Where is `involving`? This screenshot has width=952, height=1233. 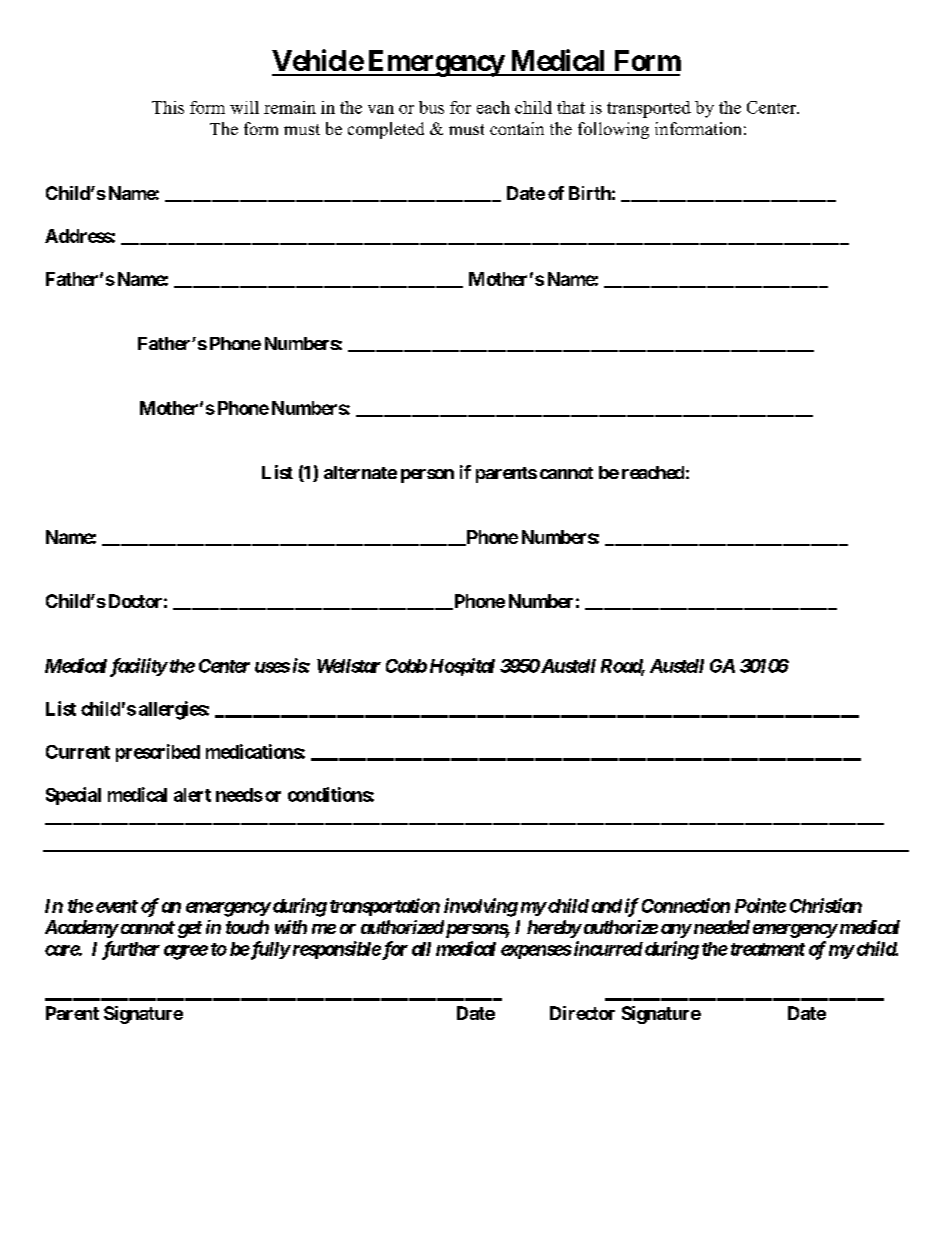
involving is located at coordinates (481, 907).
